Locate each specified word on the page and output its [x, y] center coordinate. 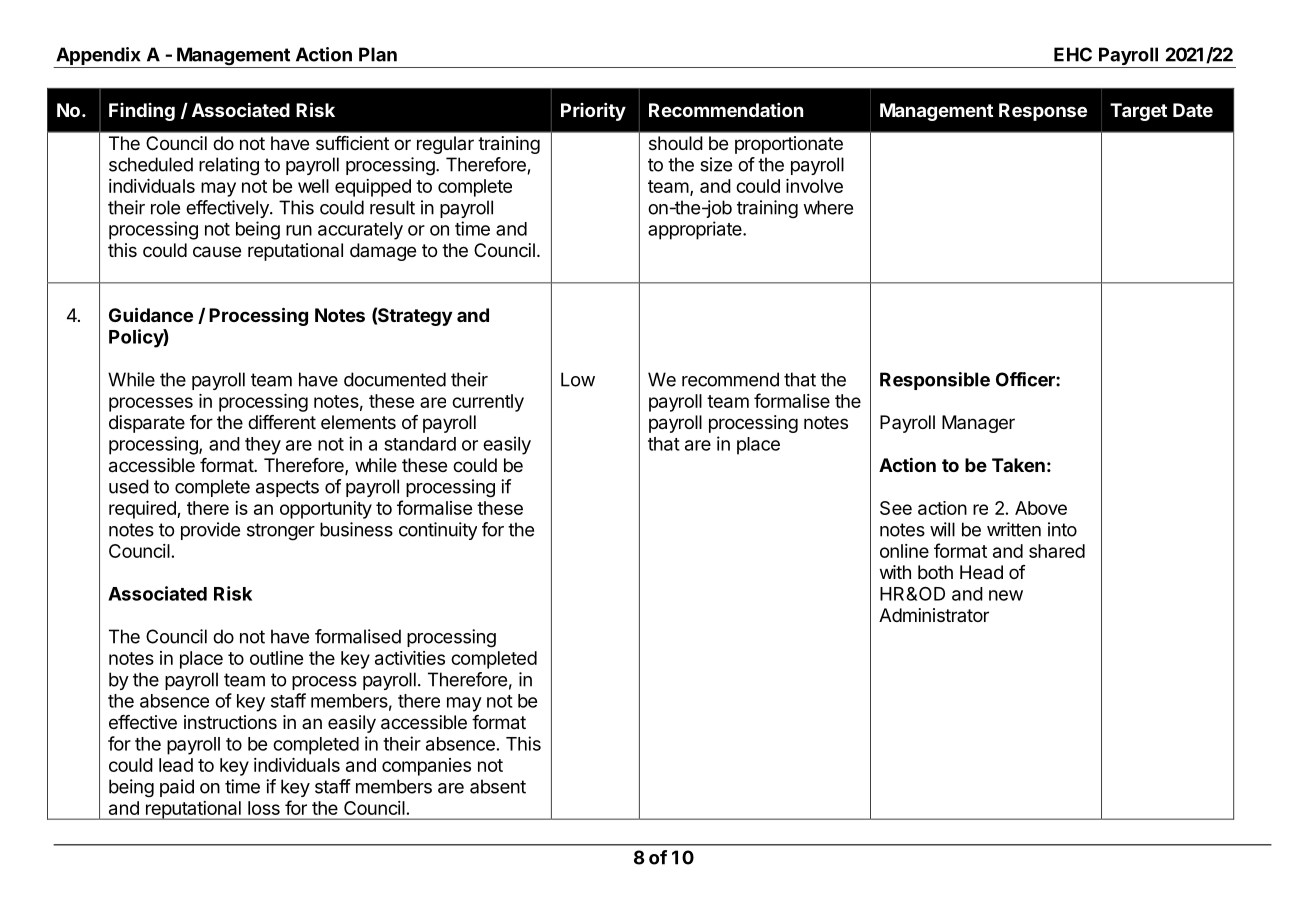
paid [177, 788]
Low [578, 379]
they [263, 446]
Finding [142, 112]
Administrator [934, 615]
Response [1043, 112]
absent [498, 786]
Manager [978, 424]
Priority [593, 112]
